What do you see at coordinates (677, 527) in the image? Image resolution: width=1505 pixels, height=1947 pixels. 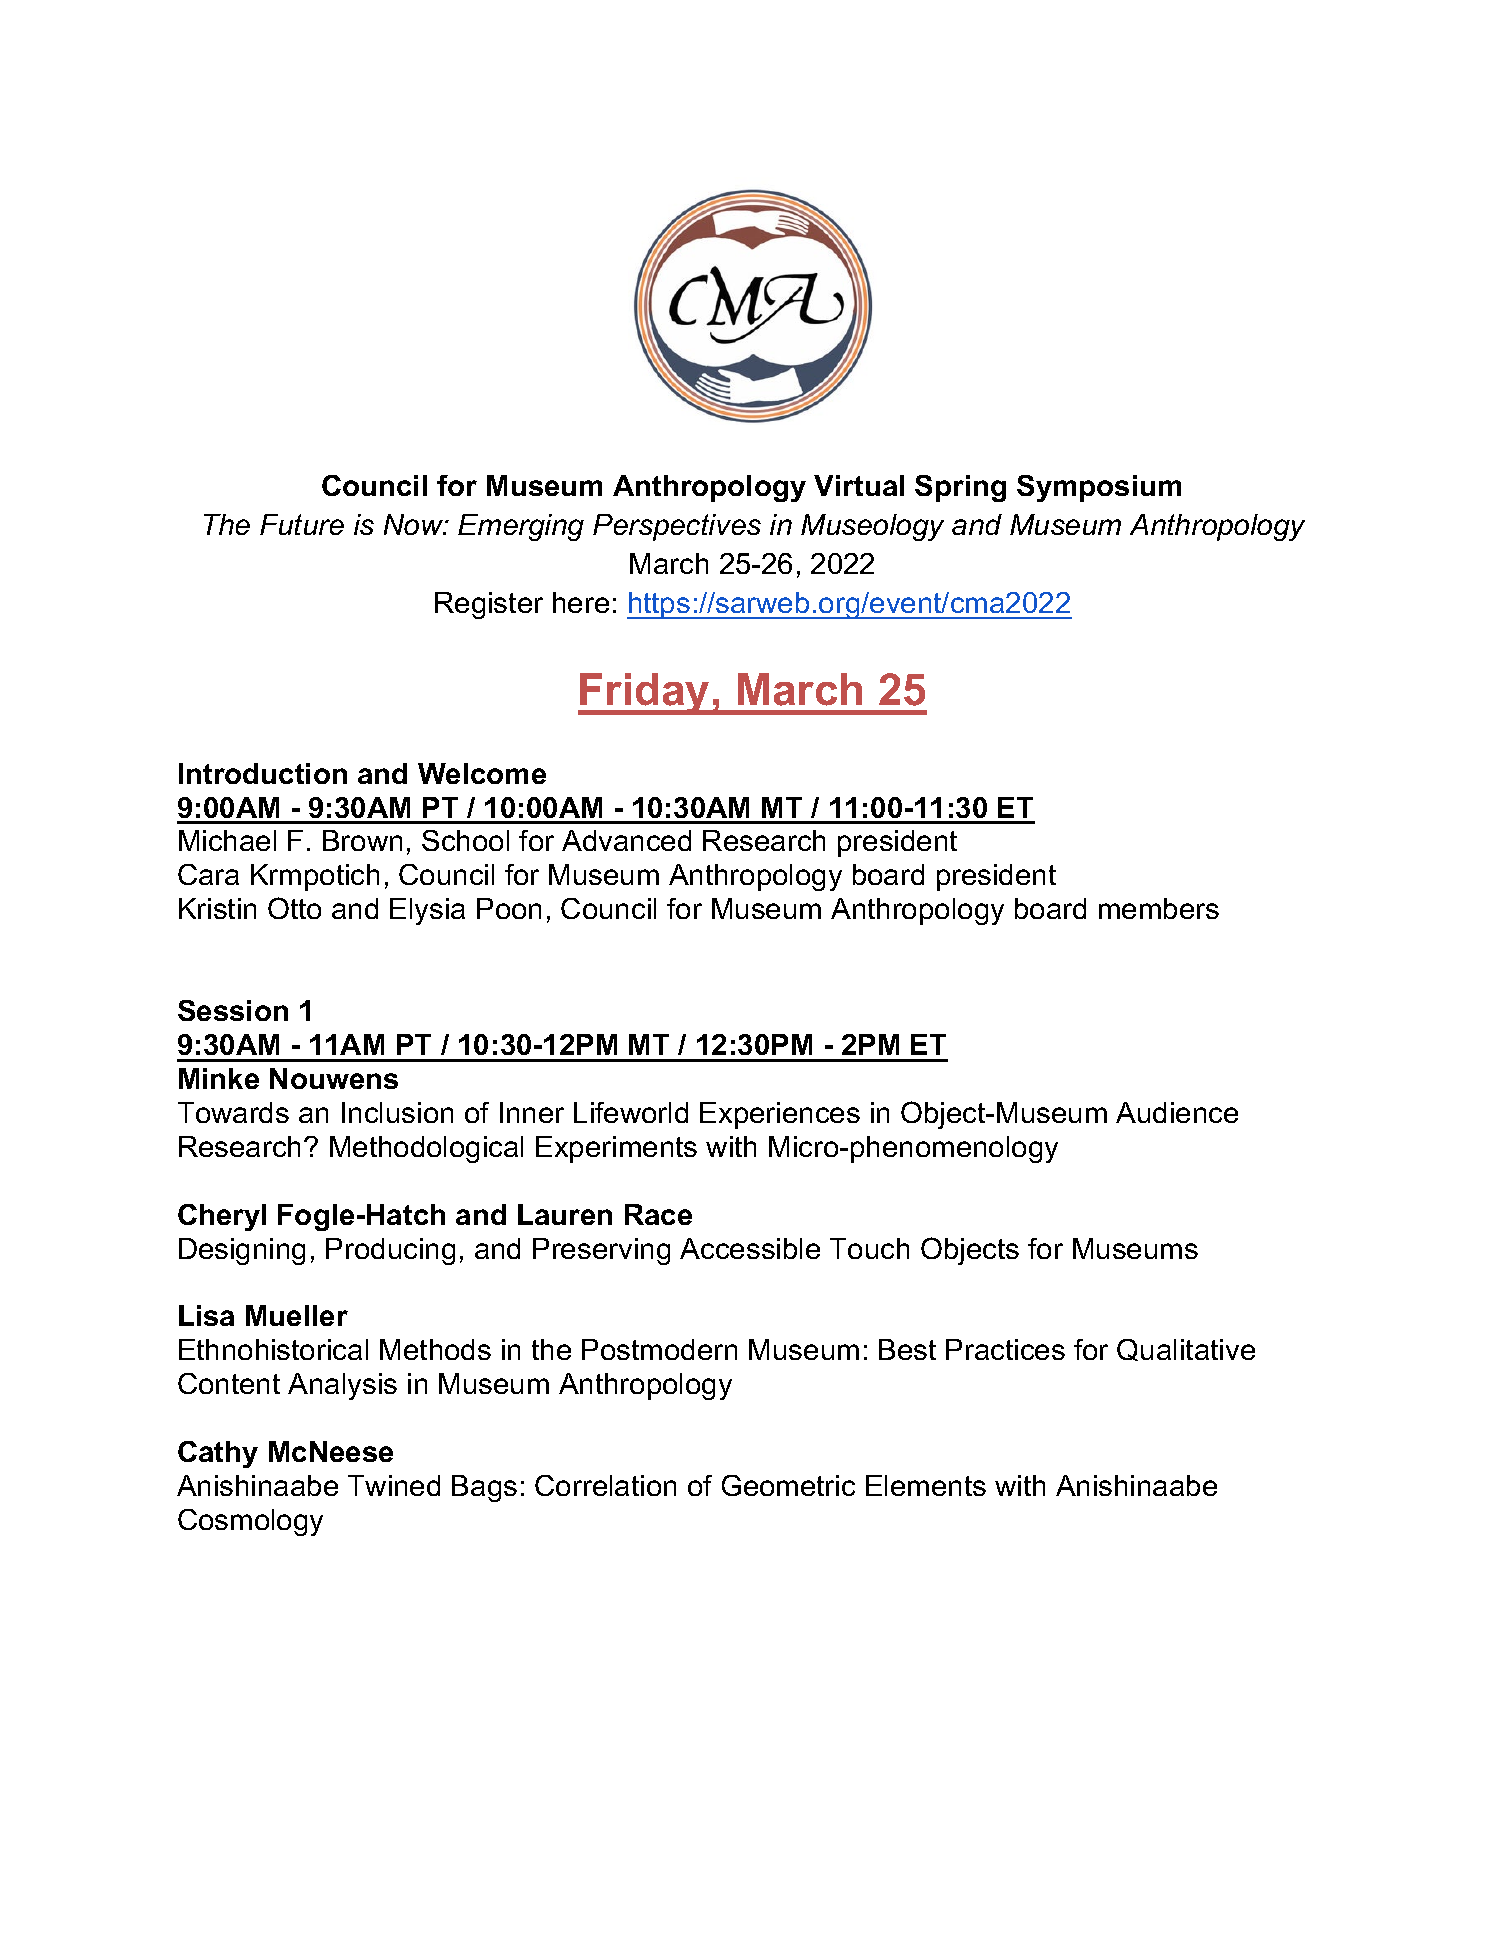 I see `Perspectives` at bounding box center [677, 527].
